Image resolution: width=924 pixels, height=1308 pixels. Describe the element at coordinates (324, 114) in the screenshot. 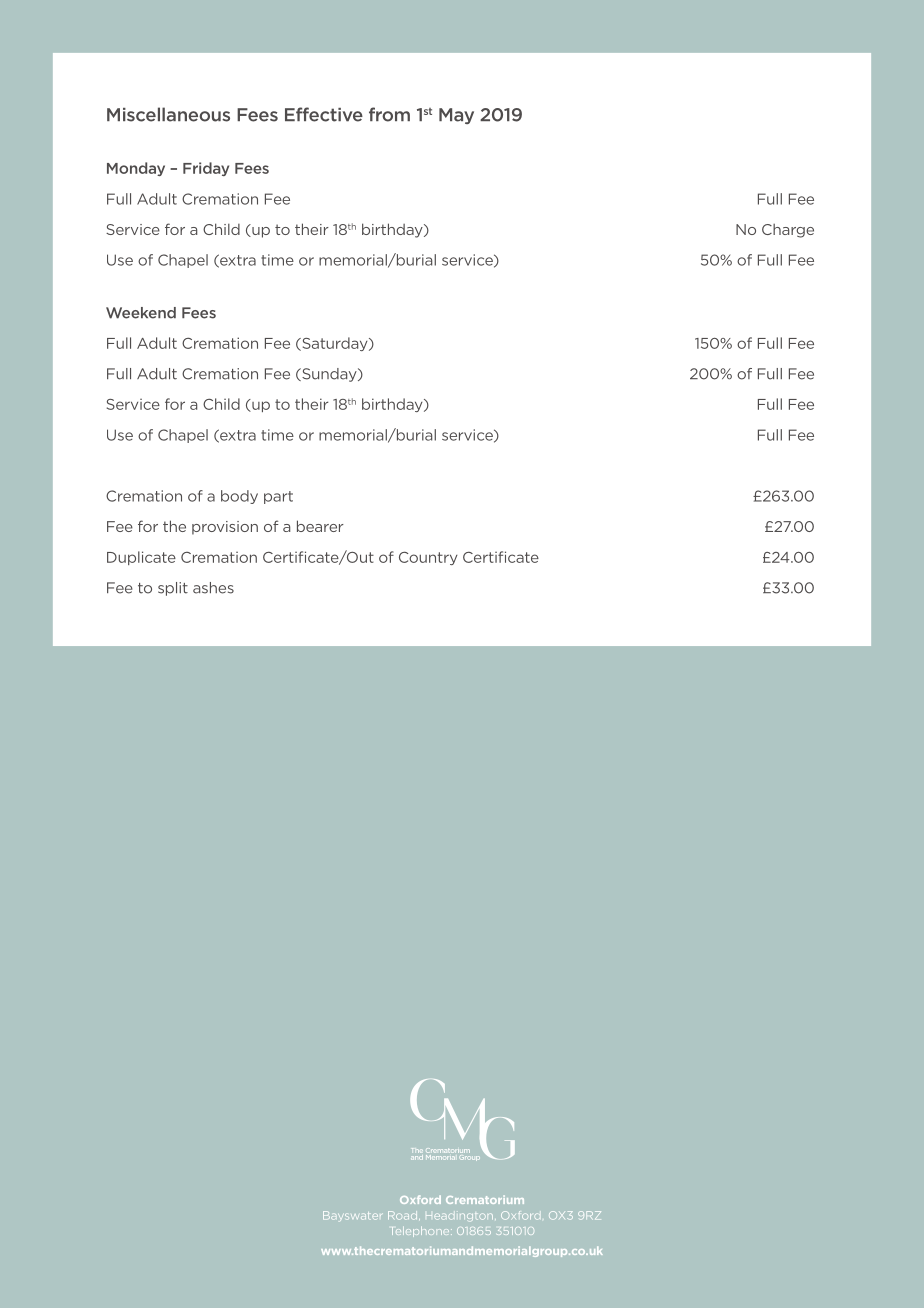

I see `Effective` at that location.
